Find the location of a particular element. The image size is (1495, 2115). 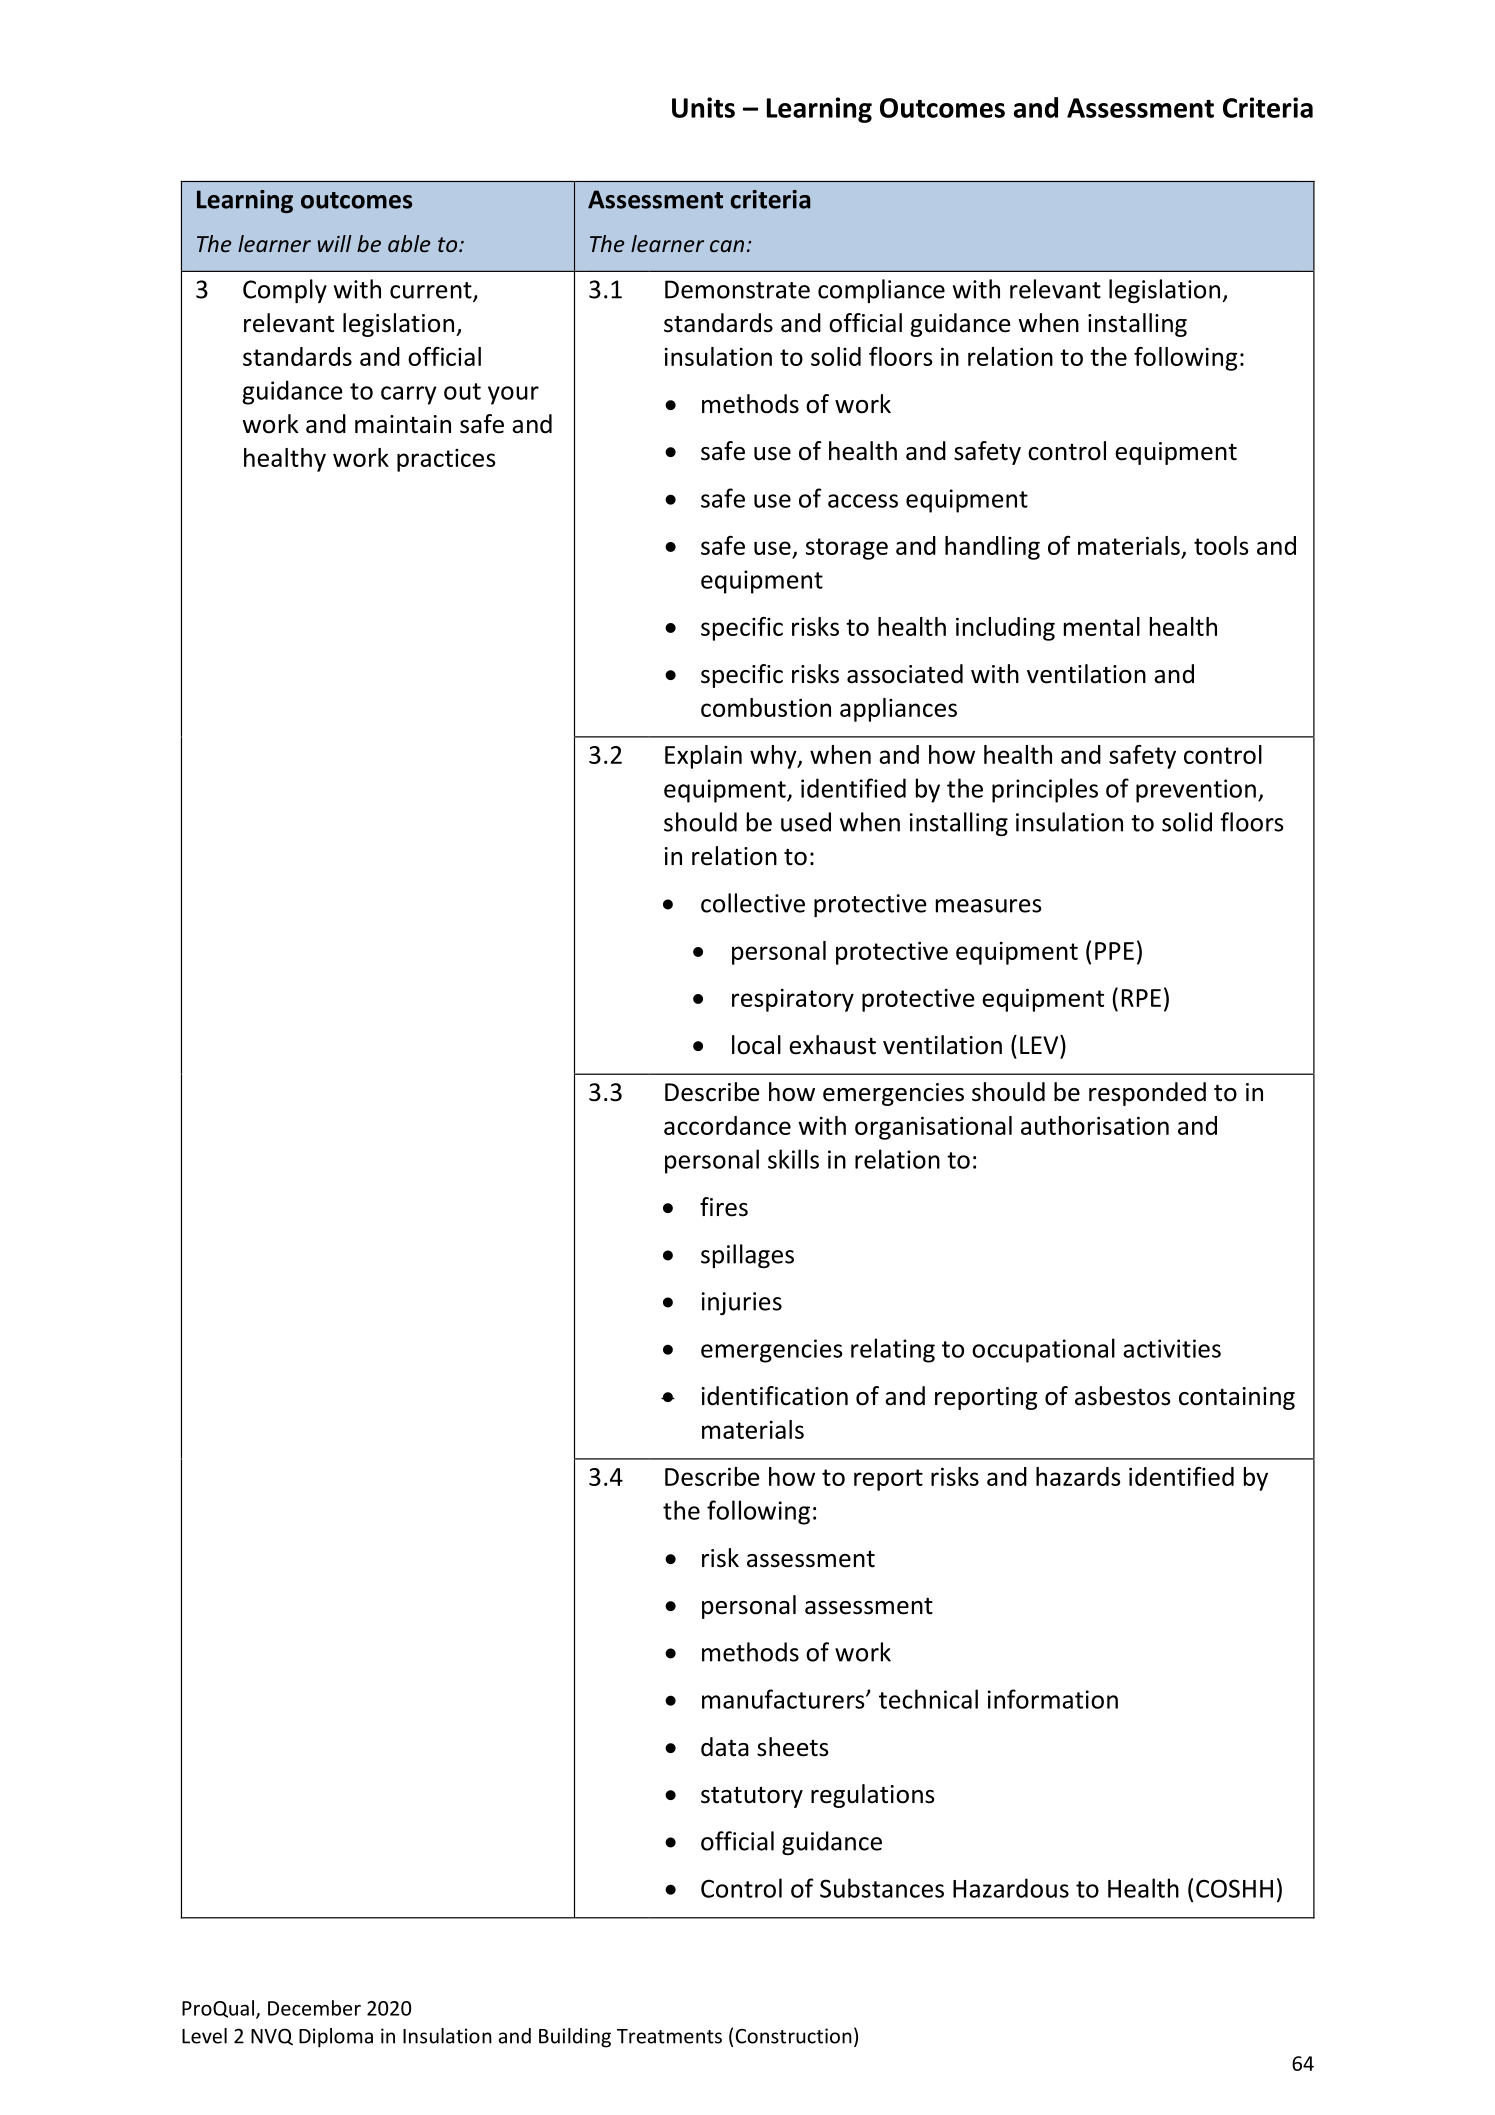

responded is located at coordinates (1147, 1094).
